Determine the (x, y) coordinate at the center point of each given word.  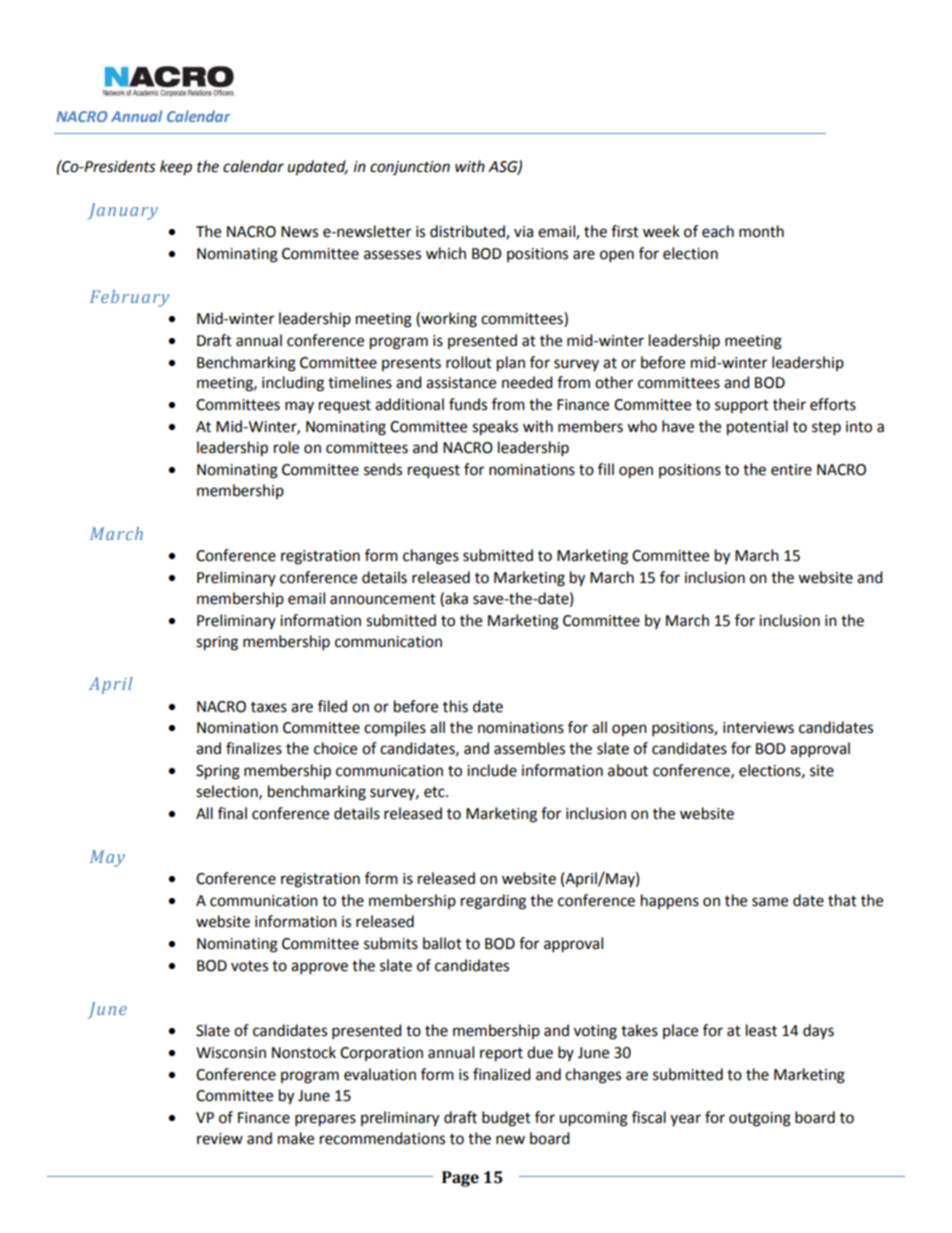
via (523, 232)
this (455, 706)
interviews (758, 728)
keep (176, 167)
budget (506, 1119)
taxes (269, 707)
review (220, 1139)
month (761, 231)
